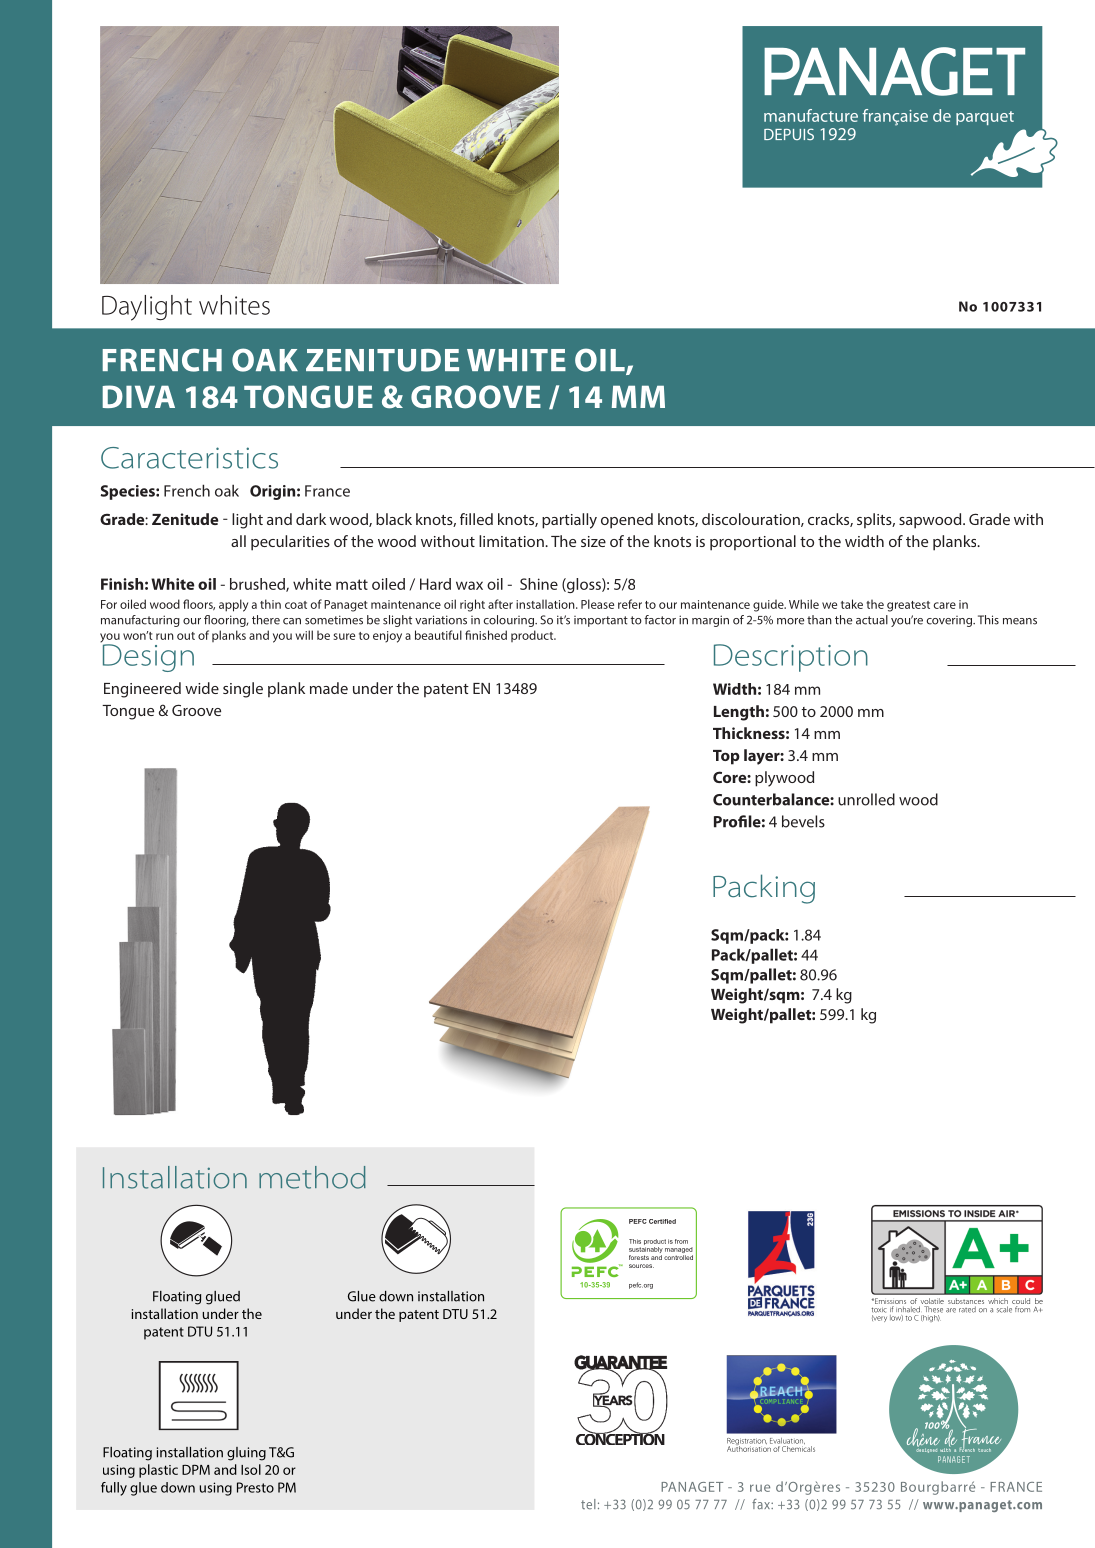  What do you see at coordinates (588, 1504) in the screenshot?
I see `tel` at bounding box center [588, 1504].
